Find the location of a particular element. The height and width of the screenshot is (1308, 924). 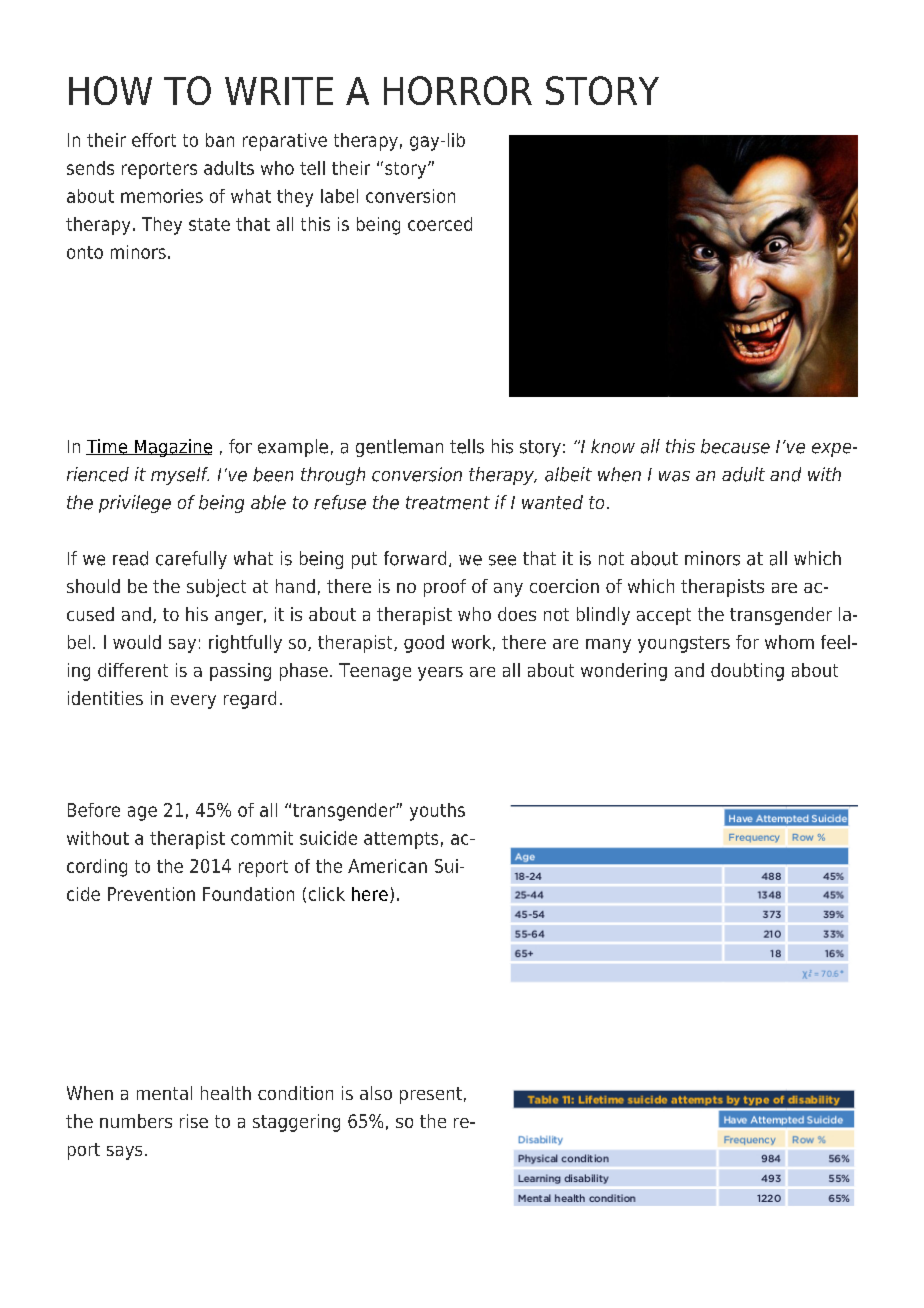

subject is located at coordinates (216, 588).
